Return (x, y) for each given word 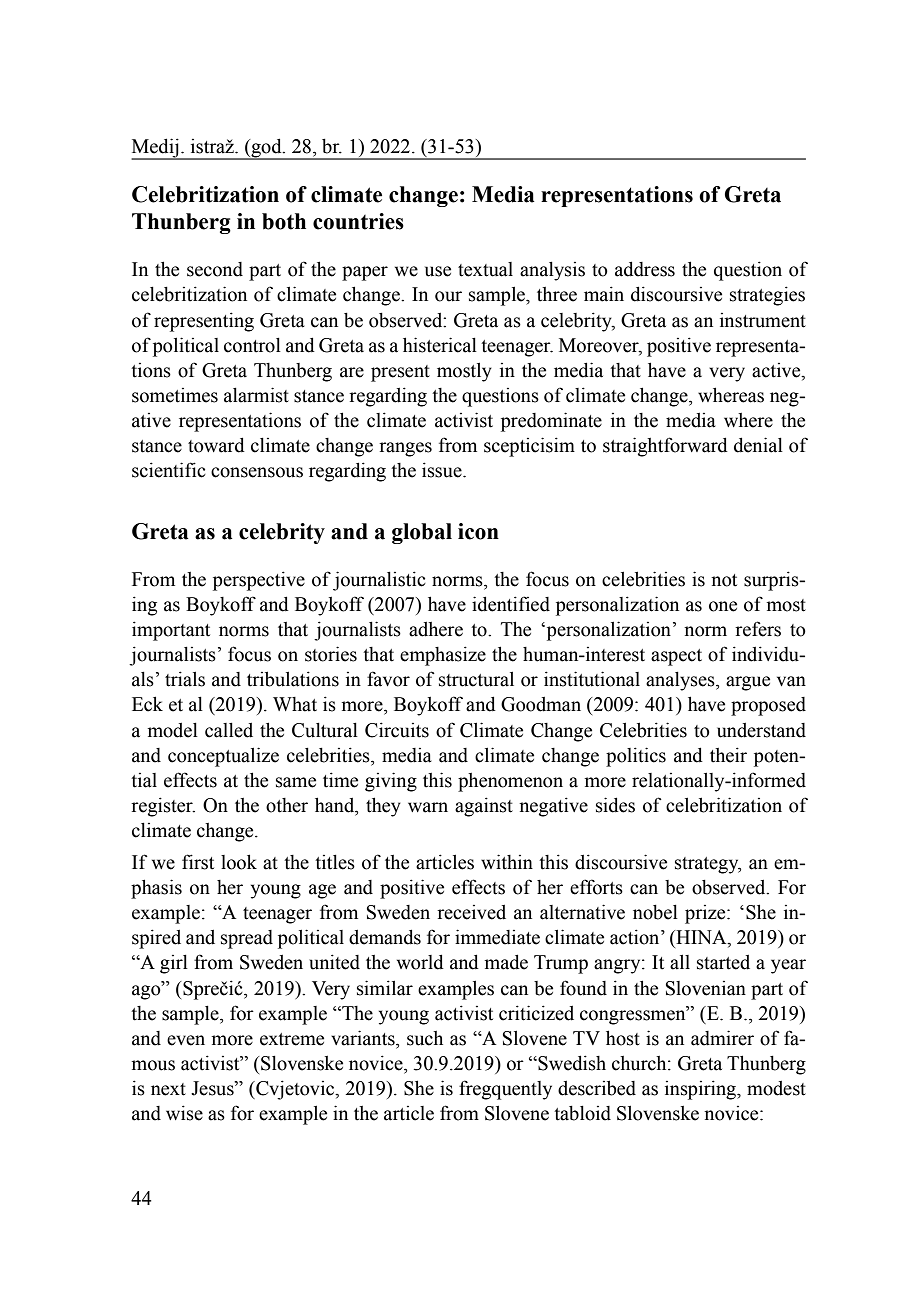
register (163, 807)
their (728, 755)
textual (485, 269)
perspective (259, 581)
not (724, 580)
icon (478, 531)
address (645, 269)
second (215, 269)
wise (184, 1113)
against (484, 807)
